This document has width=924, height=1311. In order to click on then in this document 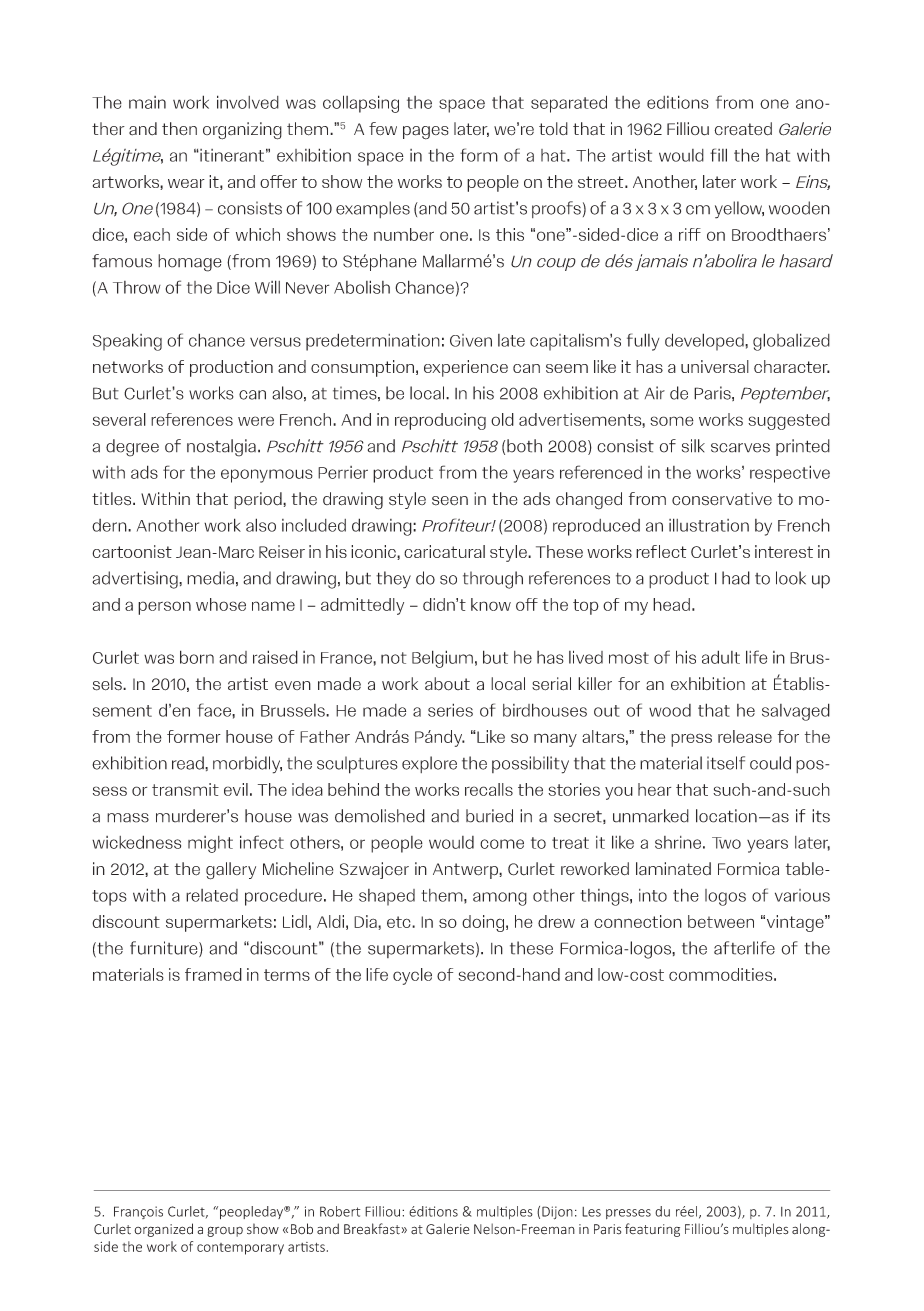, I will do `click(179, 129)`.
